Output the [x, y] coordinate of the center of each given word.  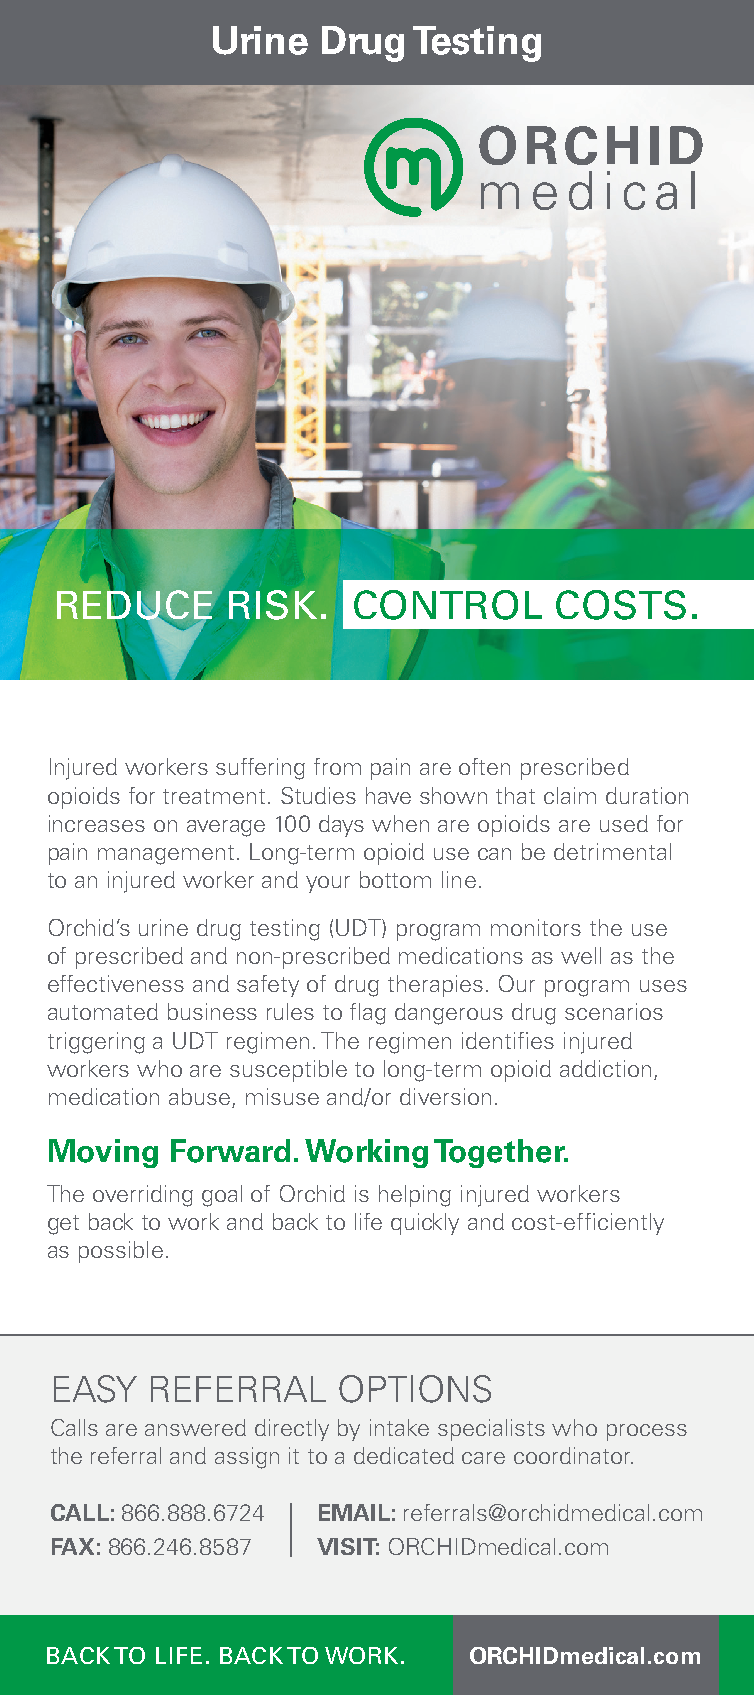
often [484, 766]
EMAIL [354, 1512]
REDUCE [136, 605]
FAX [73, 1546]
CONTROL [448, 605]
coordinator [573, 1455]
